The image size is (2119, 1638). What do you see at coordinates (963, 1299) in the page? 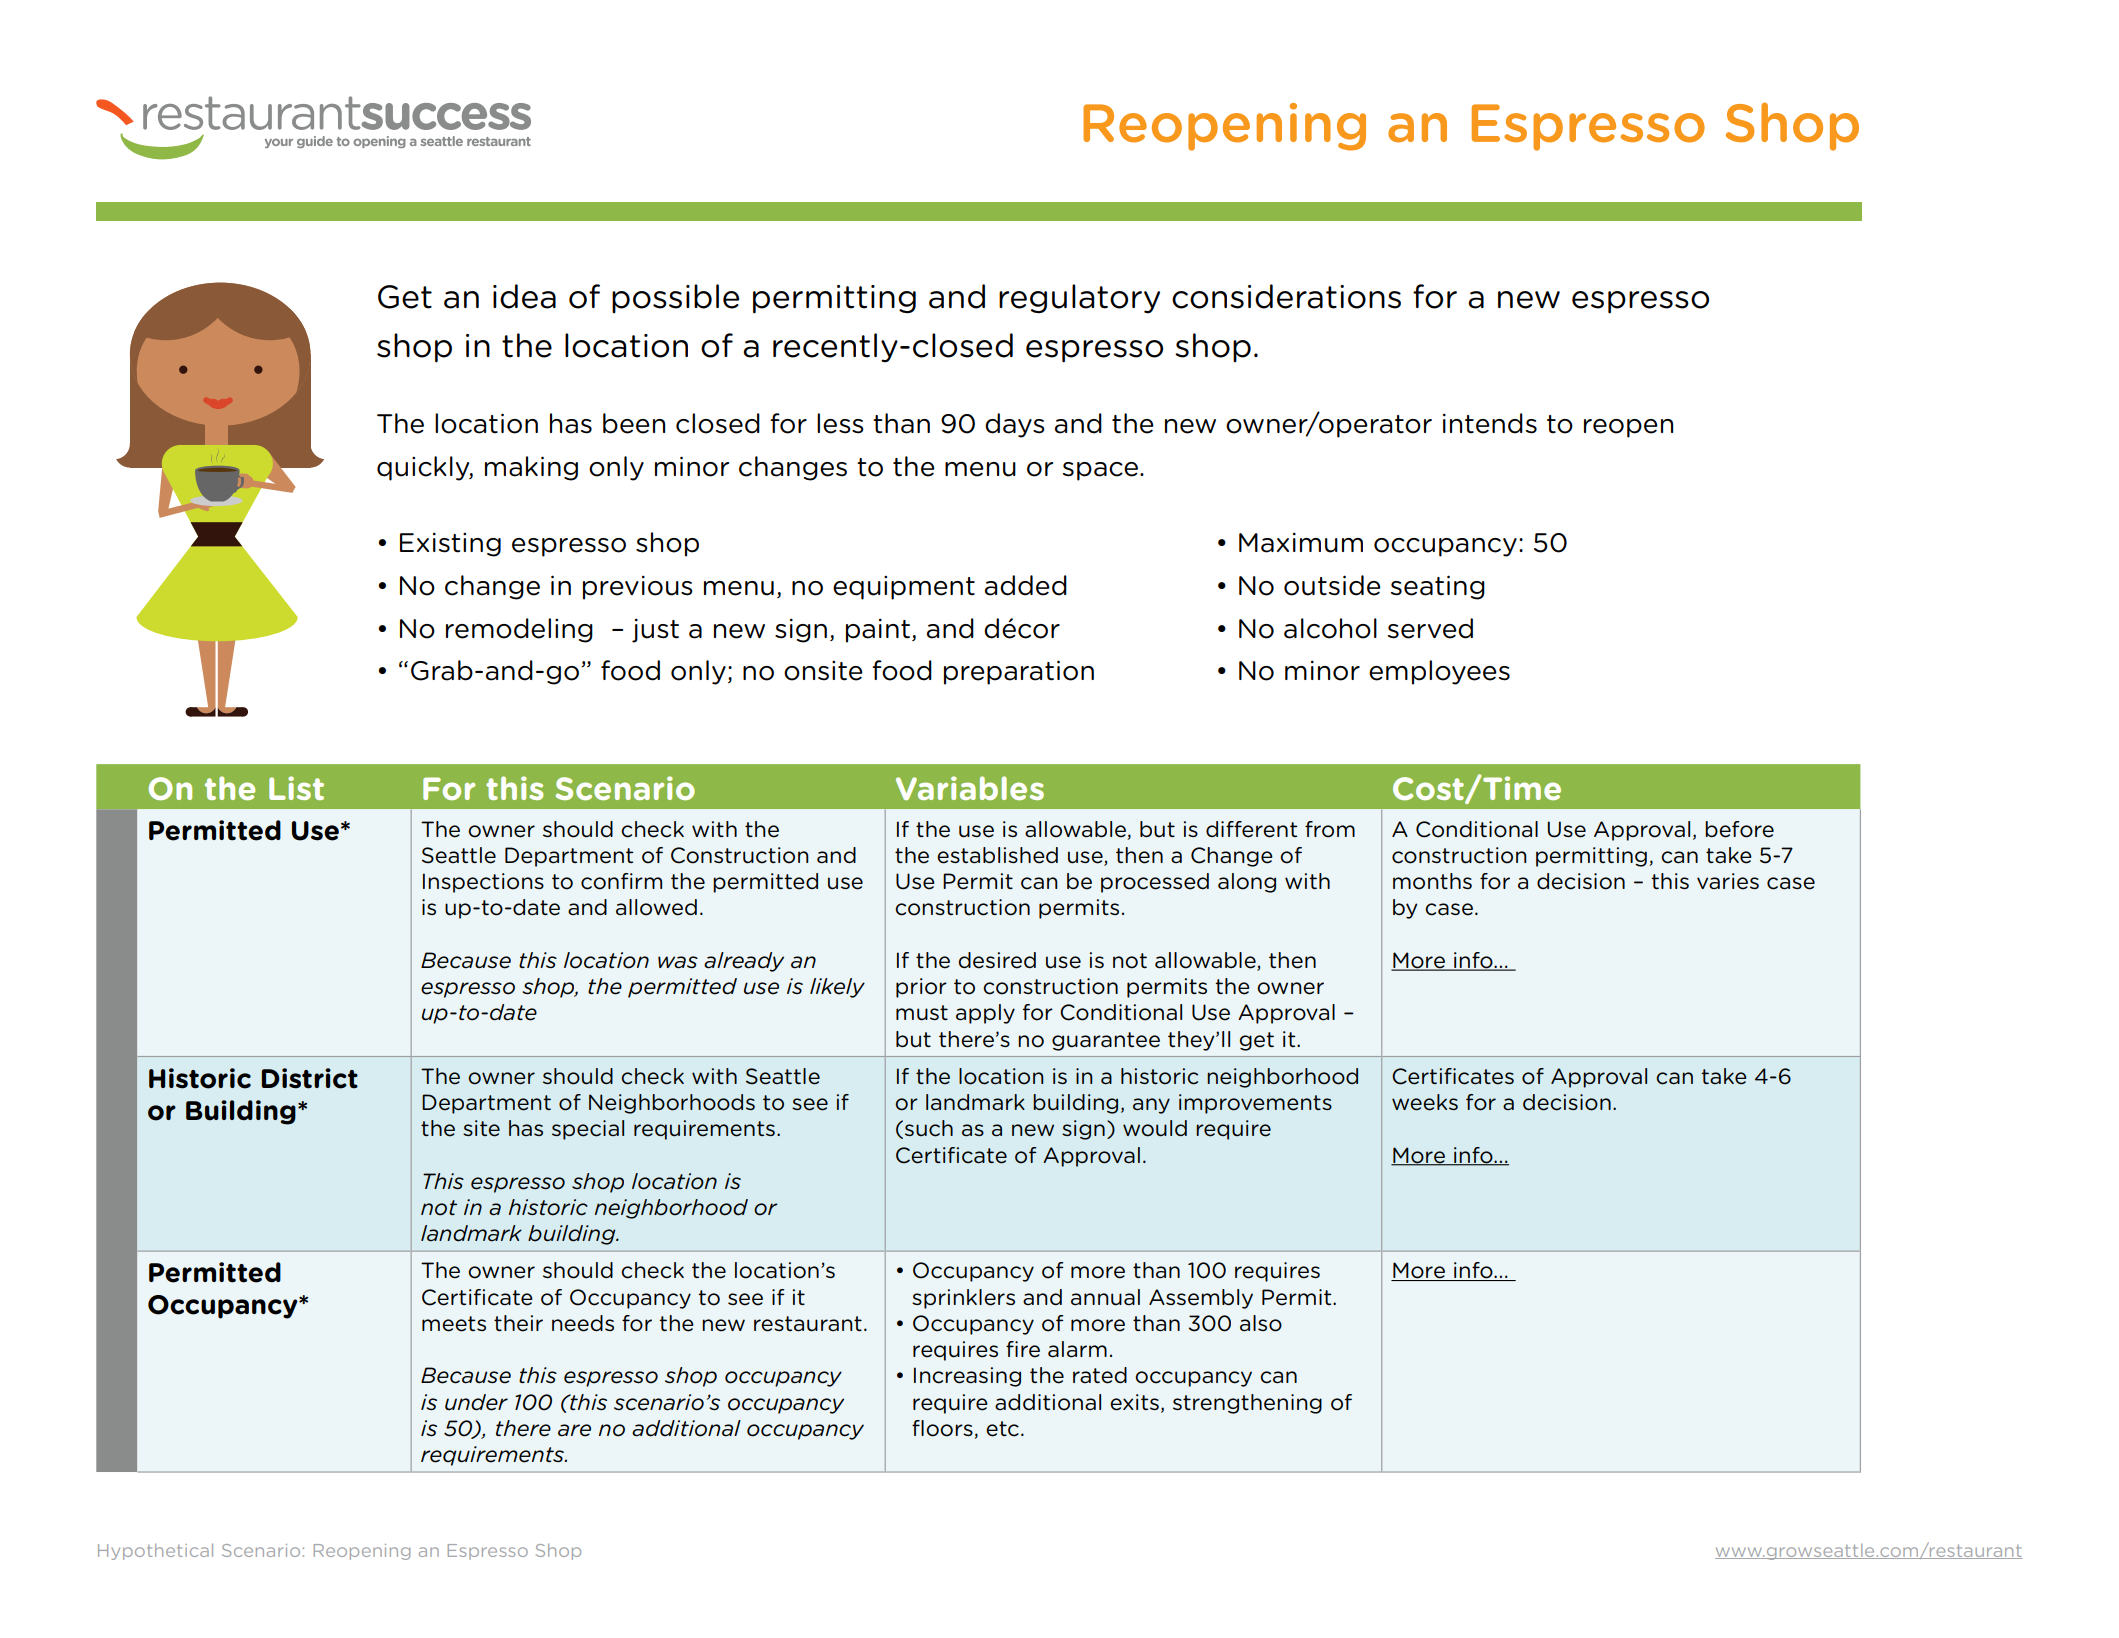
I see `sprinklers` at bounding box center [963, 1299].
